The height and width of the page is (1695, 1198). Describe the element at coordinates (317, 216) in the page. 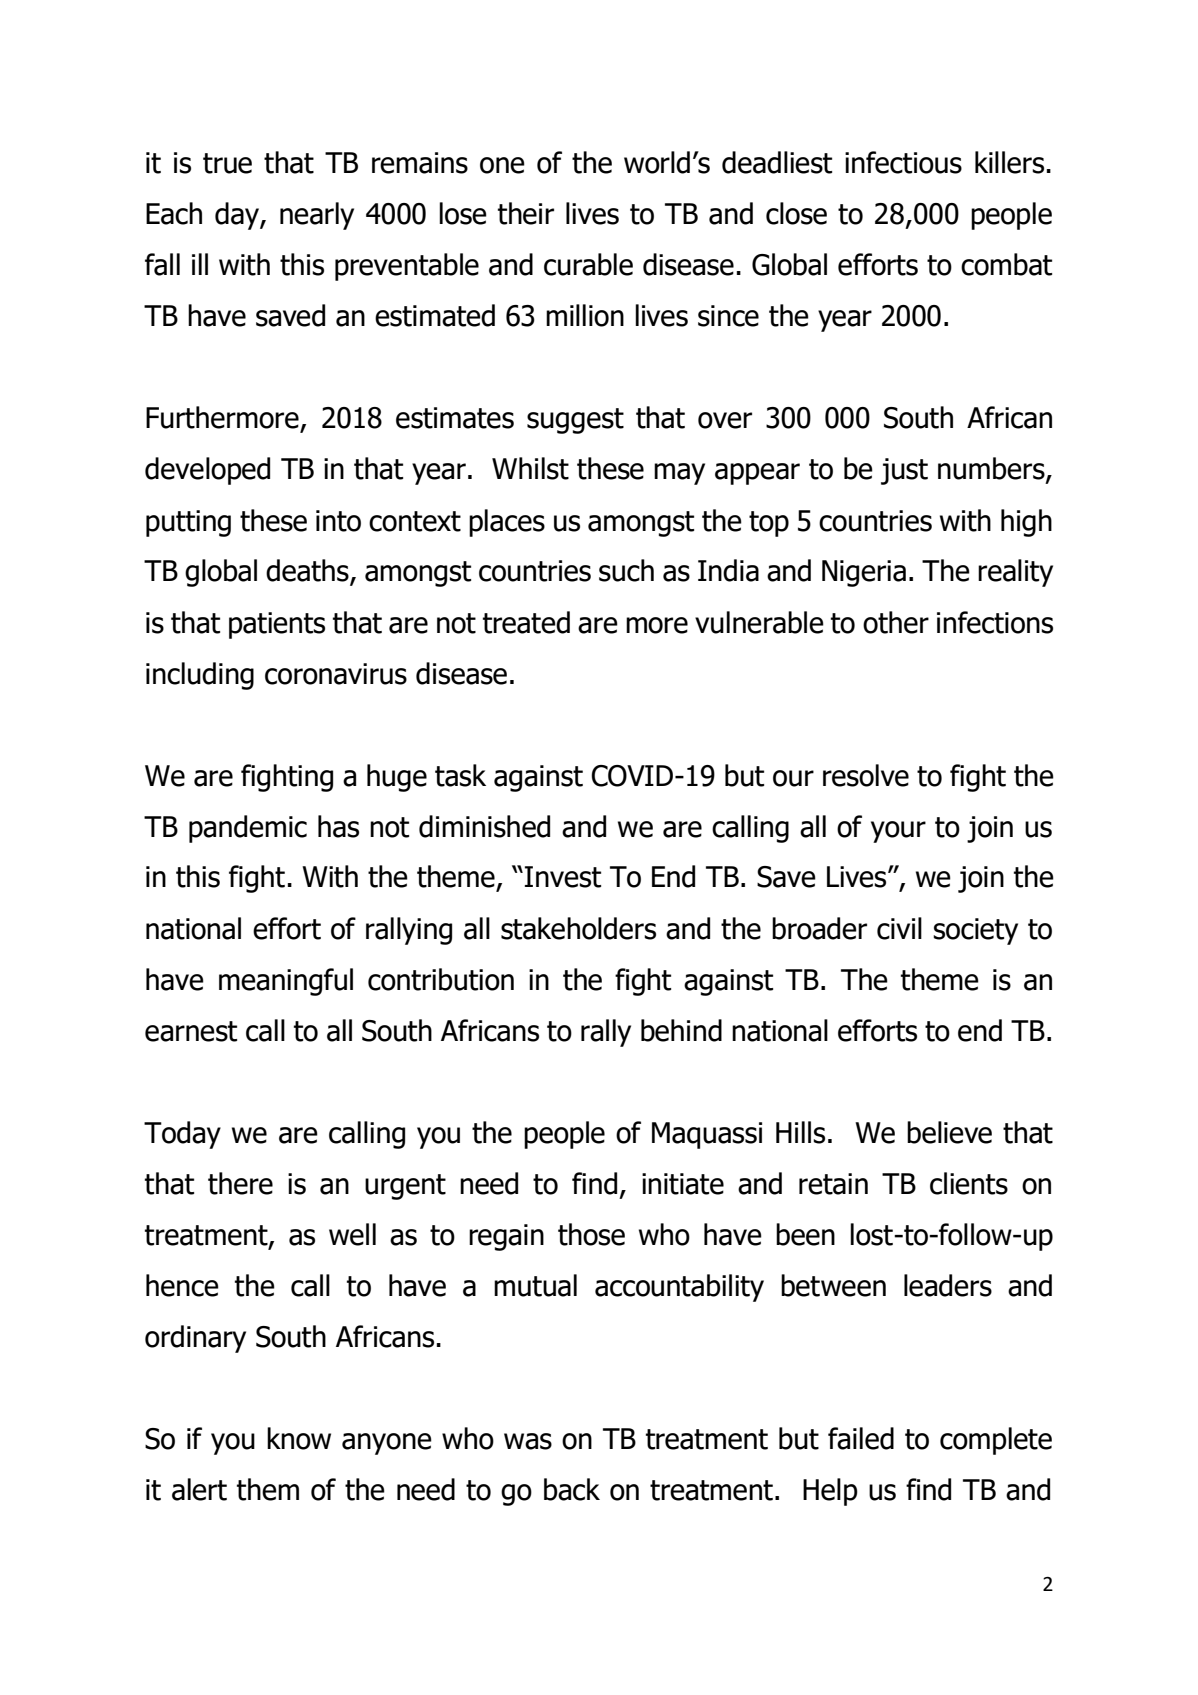

I see `nearly` at that location.
